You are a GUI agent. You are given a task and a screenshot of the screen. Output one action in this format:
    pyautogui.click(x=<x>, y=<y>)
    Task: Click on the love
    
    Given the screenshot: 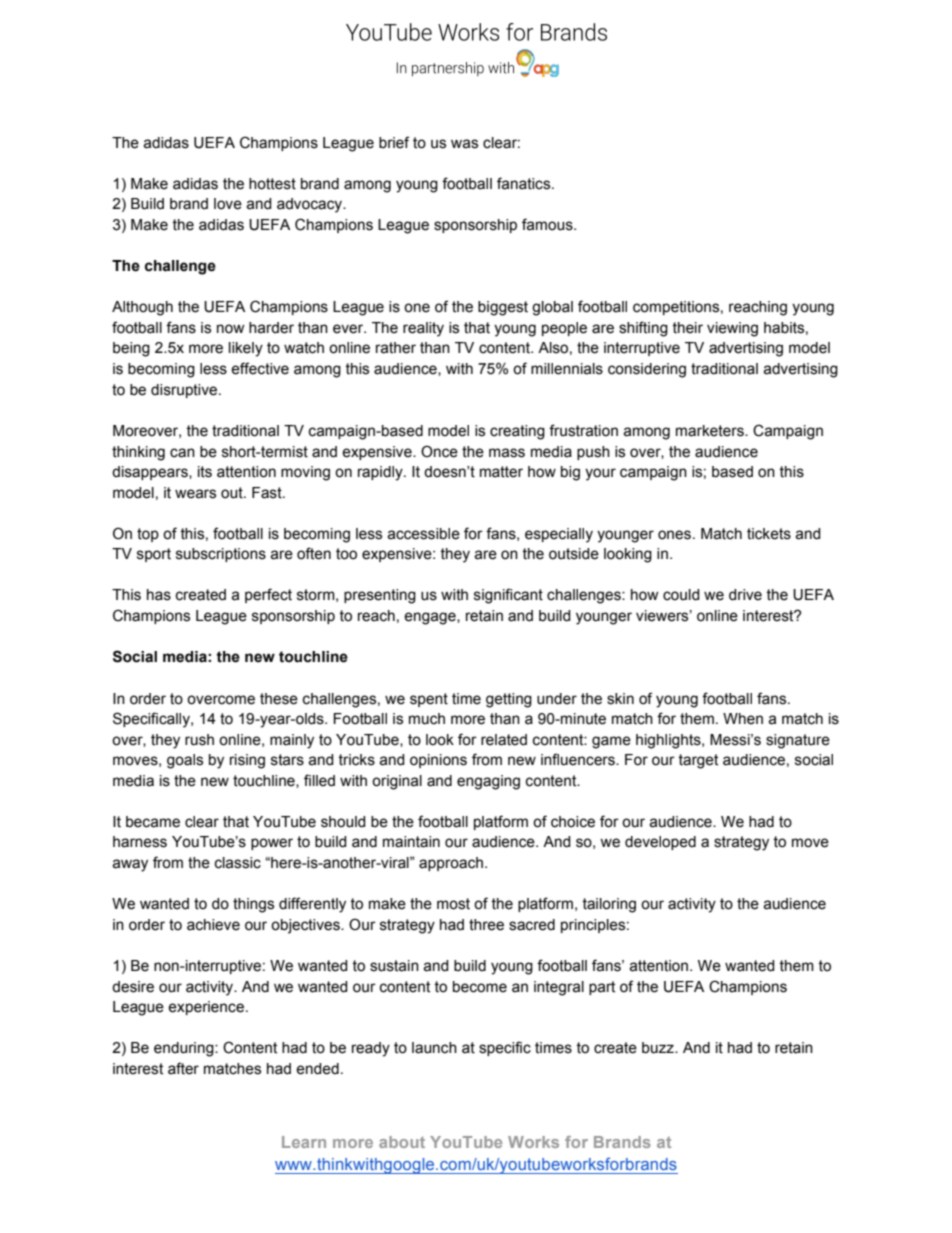 What is the action you would take?
    pyautogui.click(x=228, y=204)
